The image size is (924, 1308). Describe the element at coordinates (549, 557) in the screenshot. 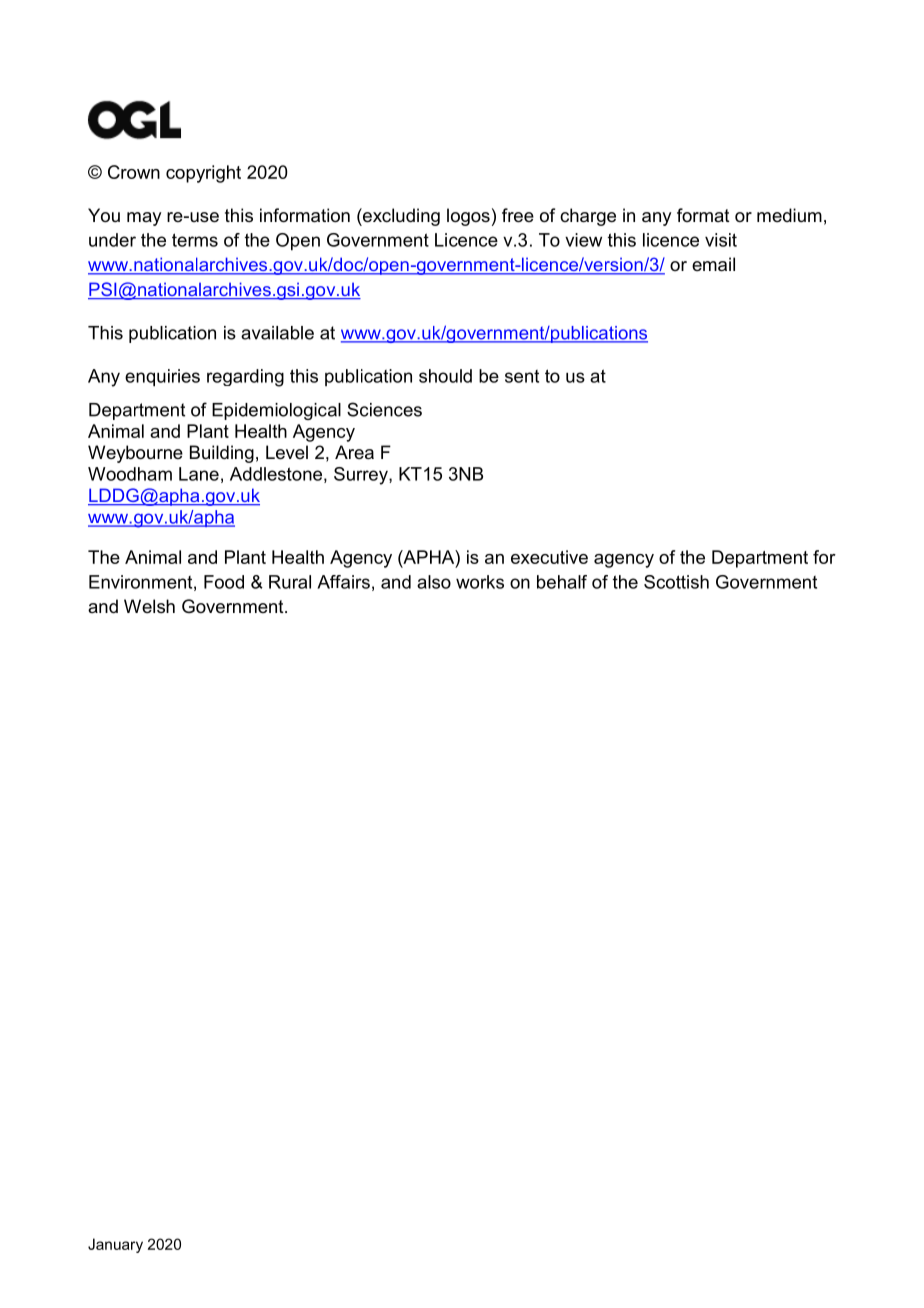

I see `executive` at that location.
